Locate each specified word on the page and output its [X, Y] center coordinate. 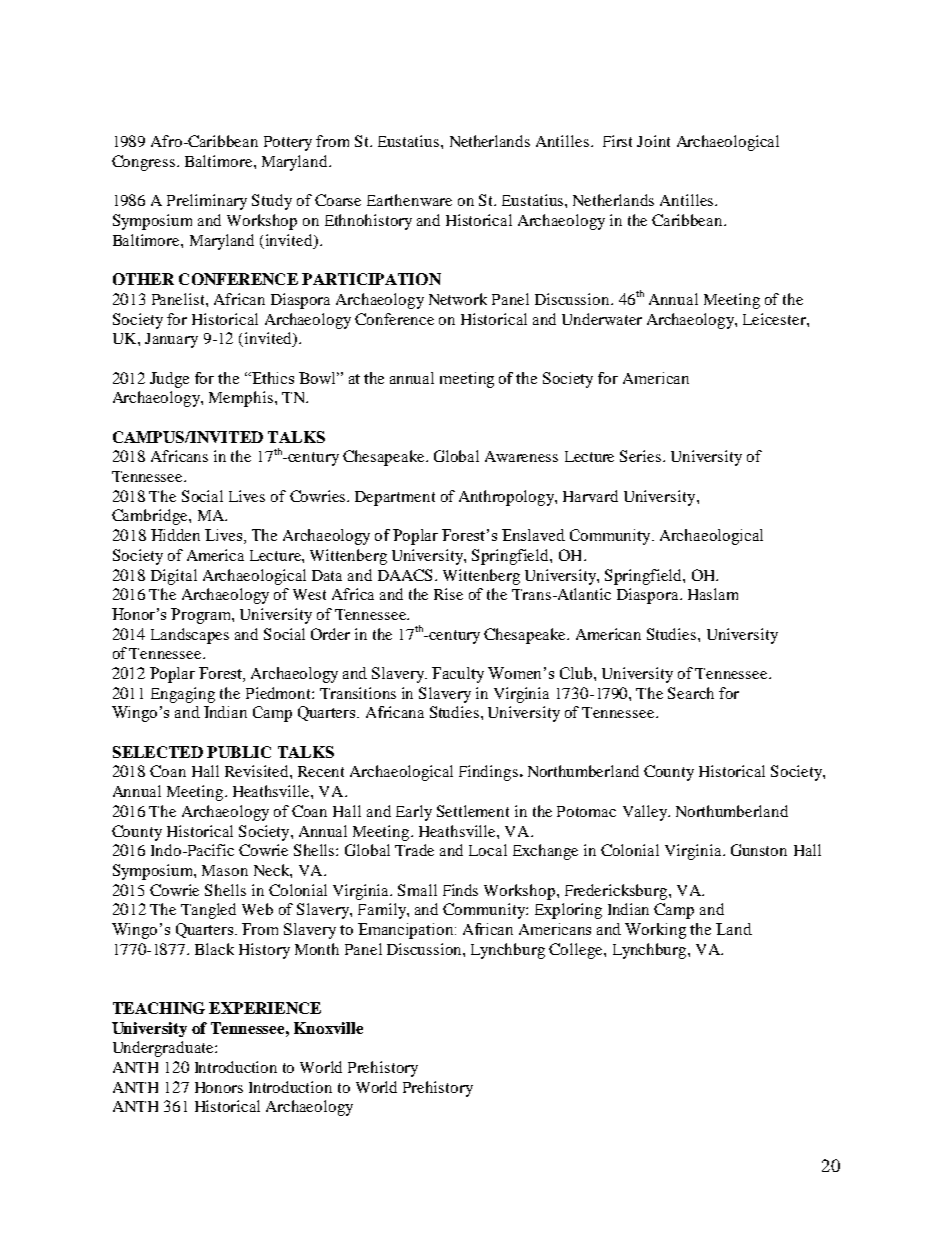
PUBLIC [239, 752]
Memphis [241, 399]
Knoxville [328, 1028]
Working [655, 931]
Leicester [775, 319]
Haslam [713, 594]
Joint [653, 141]
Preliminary [207, 202]
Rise [448, 594]
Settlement [473, 811]
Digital [174, 577]
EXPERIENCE [265, 1008]
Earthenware [409, 200]
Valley [646, 813]
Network [458, 299]
